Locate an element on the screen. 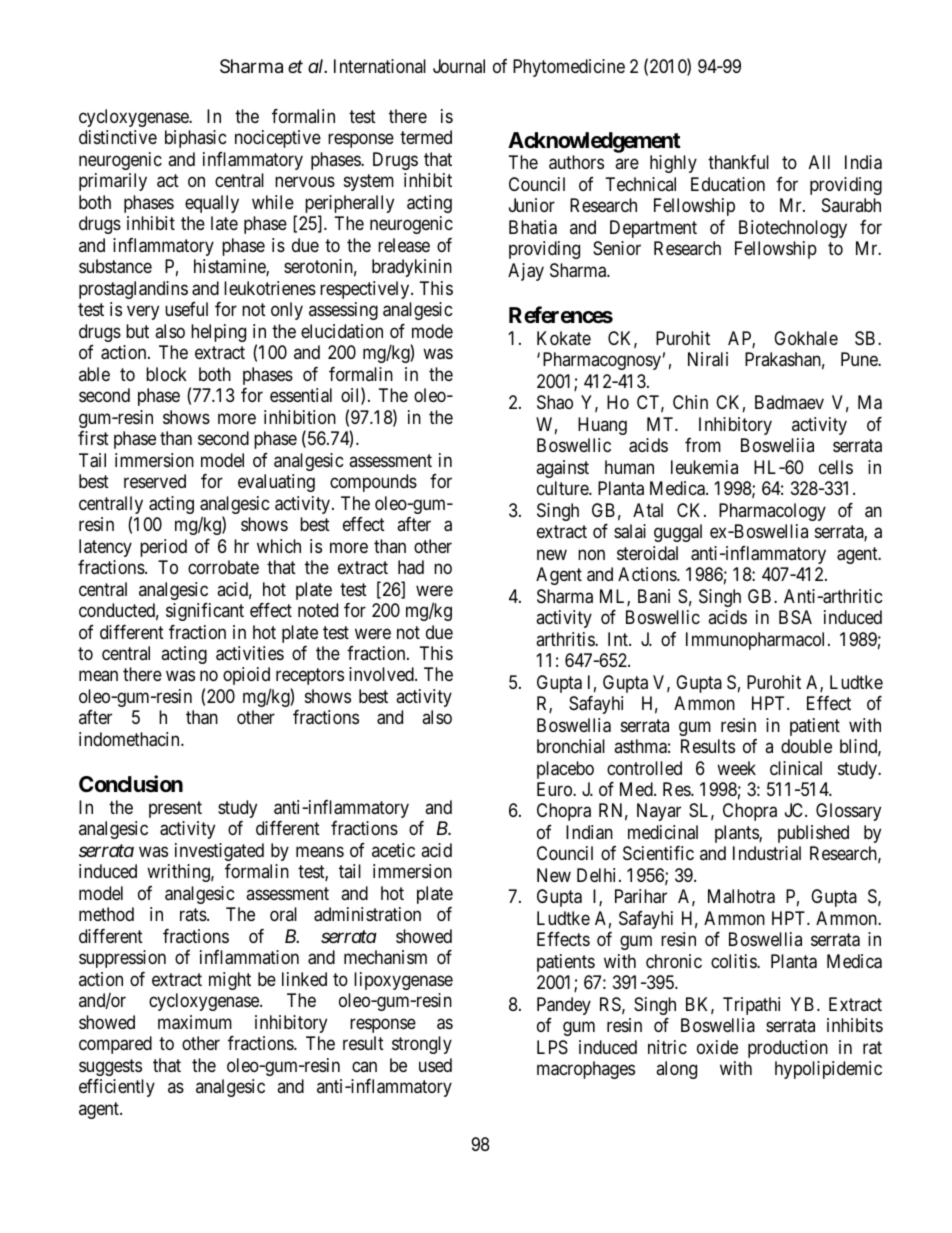 The width and height of the screenshot is (952, 1233). used is located at coordinates (435, 1065).
